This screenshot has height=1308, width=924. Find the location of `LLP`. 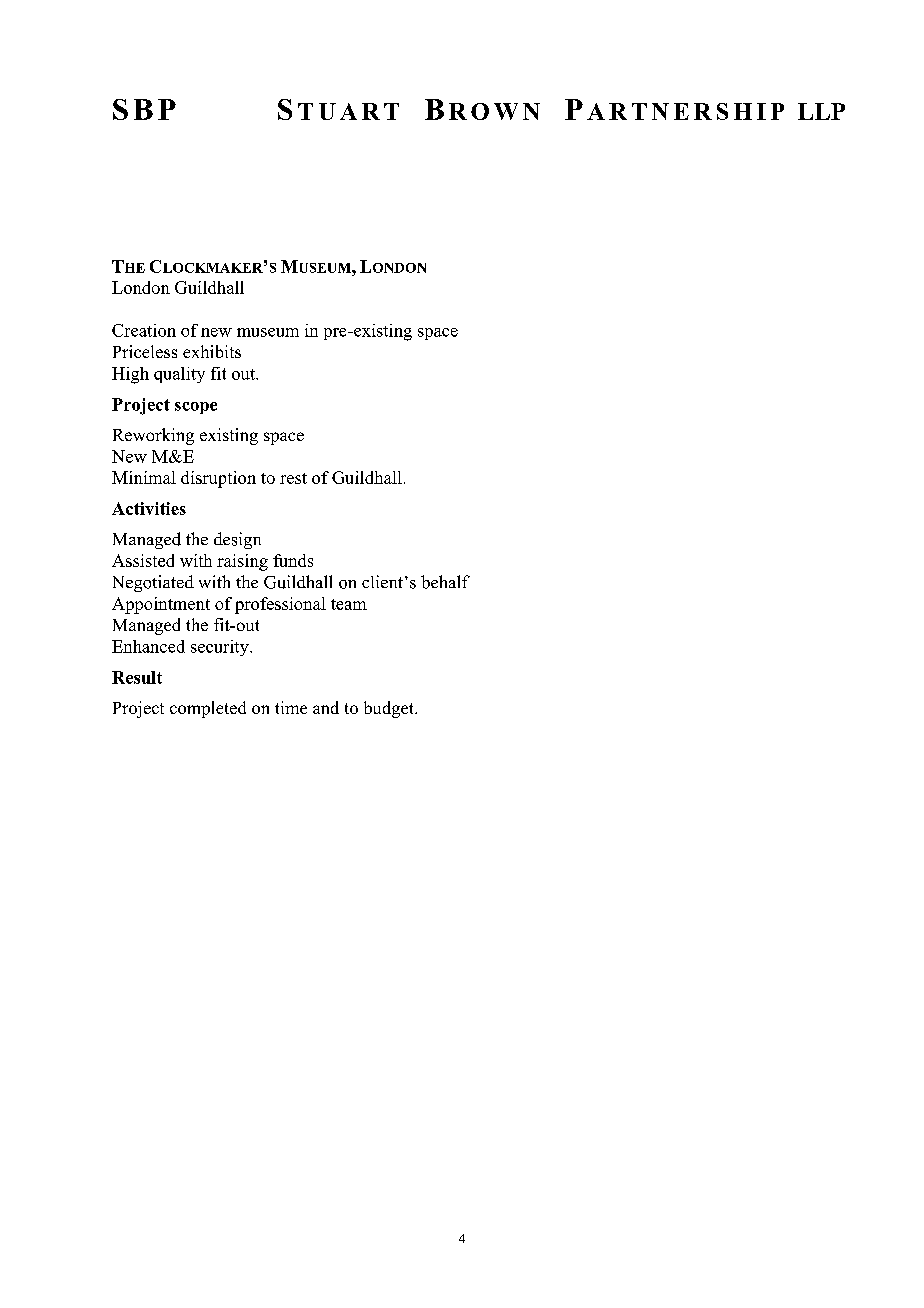

LLP is located at coordinates (821, 111).
